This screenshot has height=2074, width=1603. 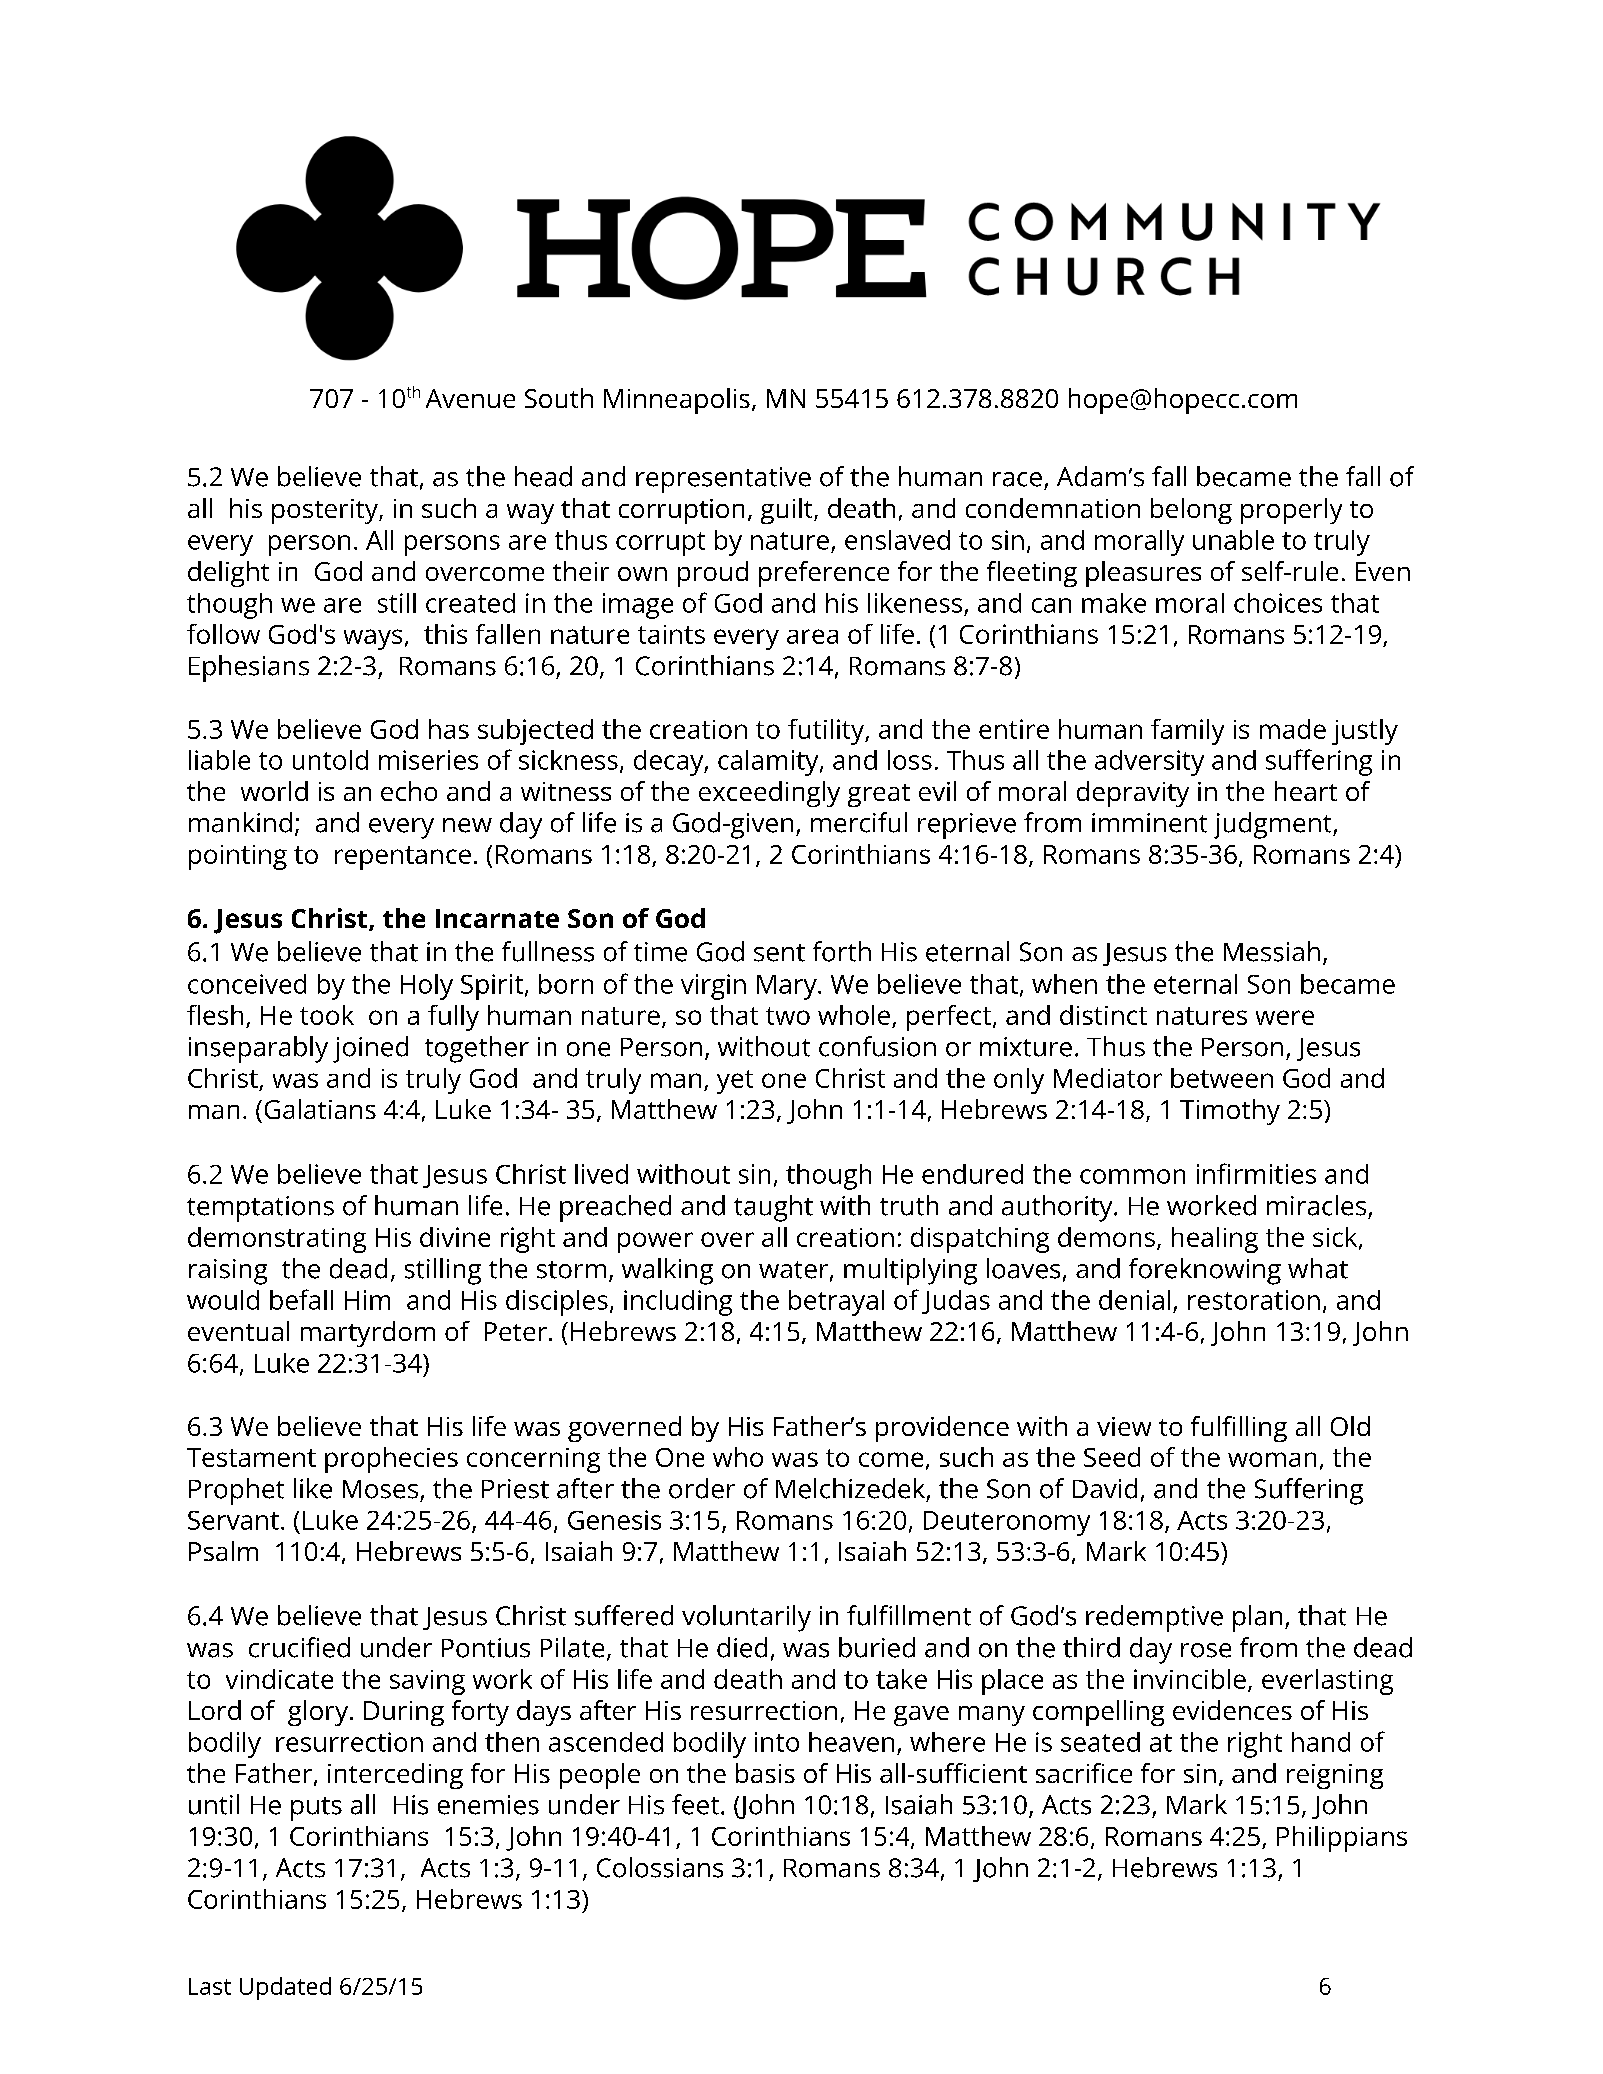 What do you see at coordinates (1256, 1173) in the screenshot?
I see `infirmities` at bounding box center [1256, 1173].
